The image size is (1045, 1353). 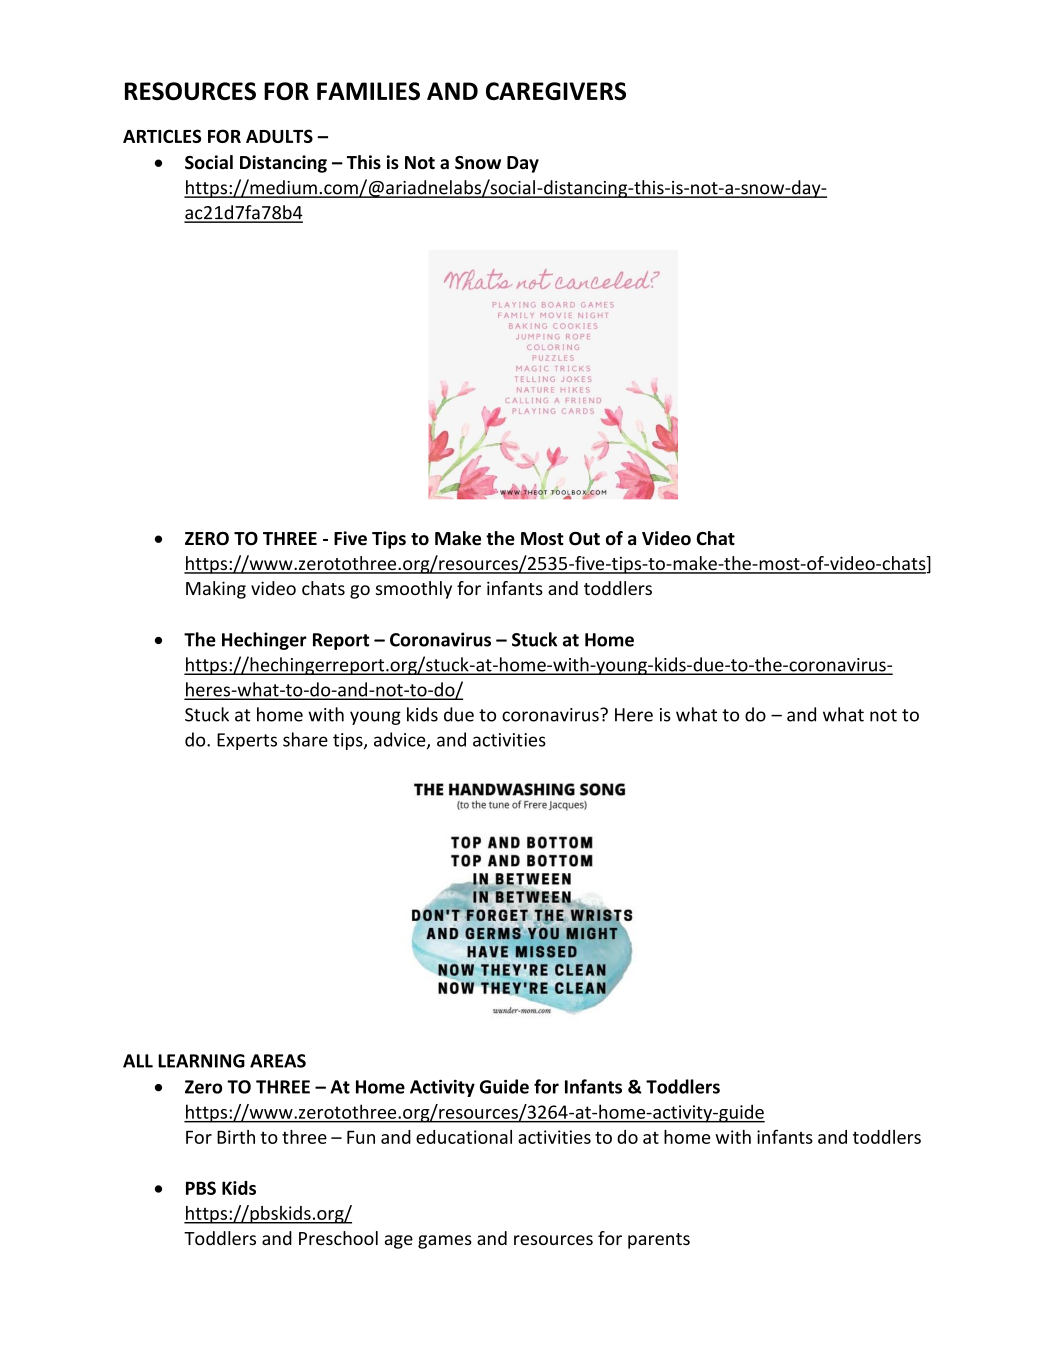 I want to click on age, so click(x=399, y=1242).
